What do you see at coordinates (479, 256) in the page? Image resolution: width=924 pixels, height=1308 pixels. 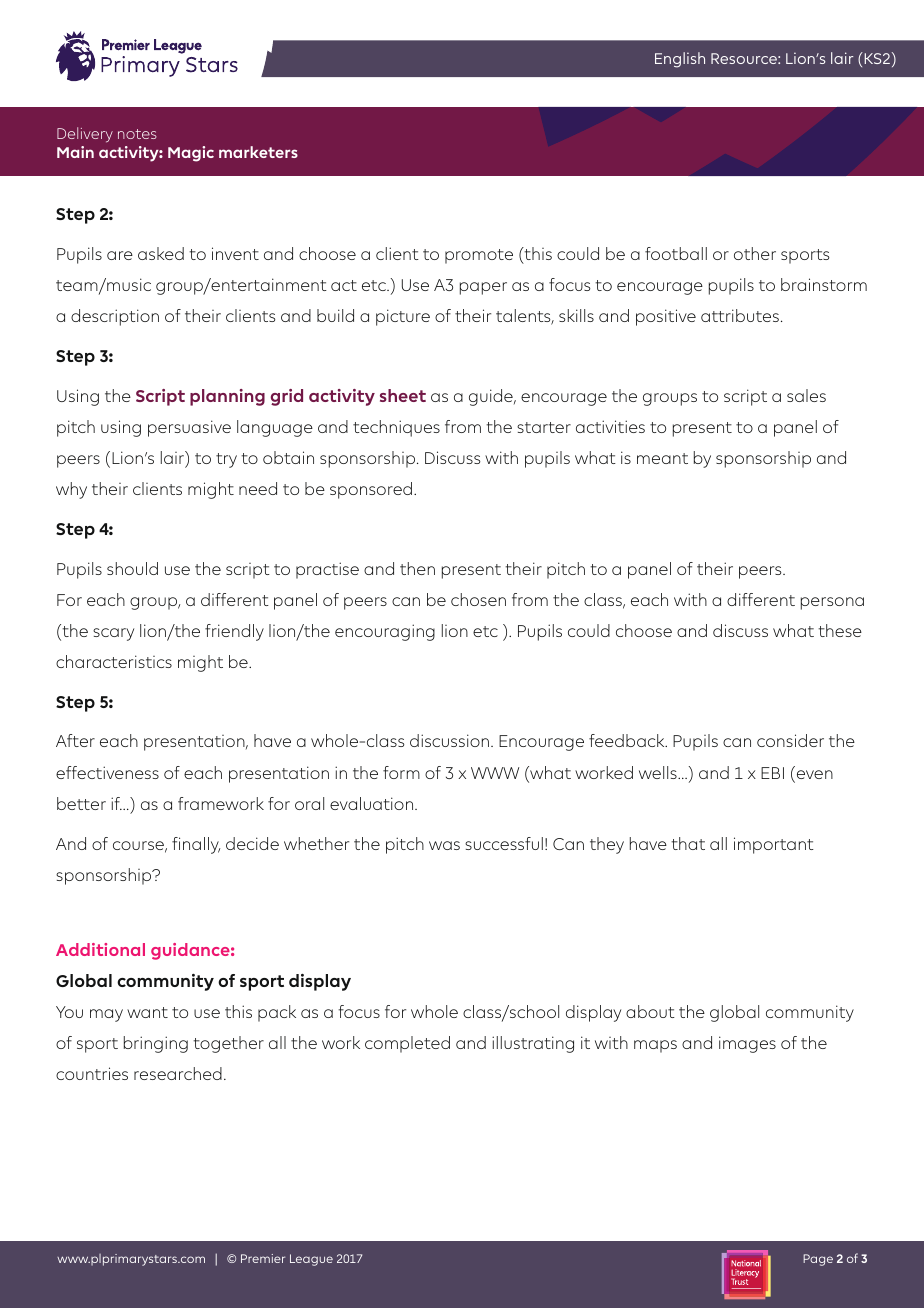 I see `promote` at bounding box center [479, 256].
